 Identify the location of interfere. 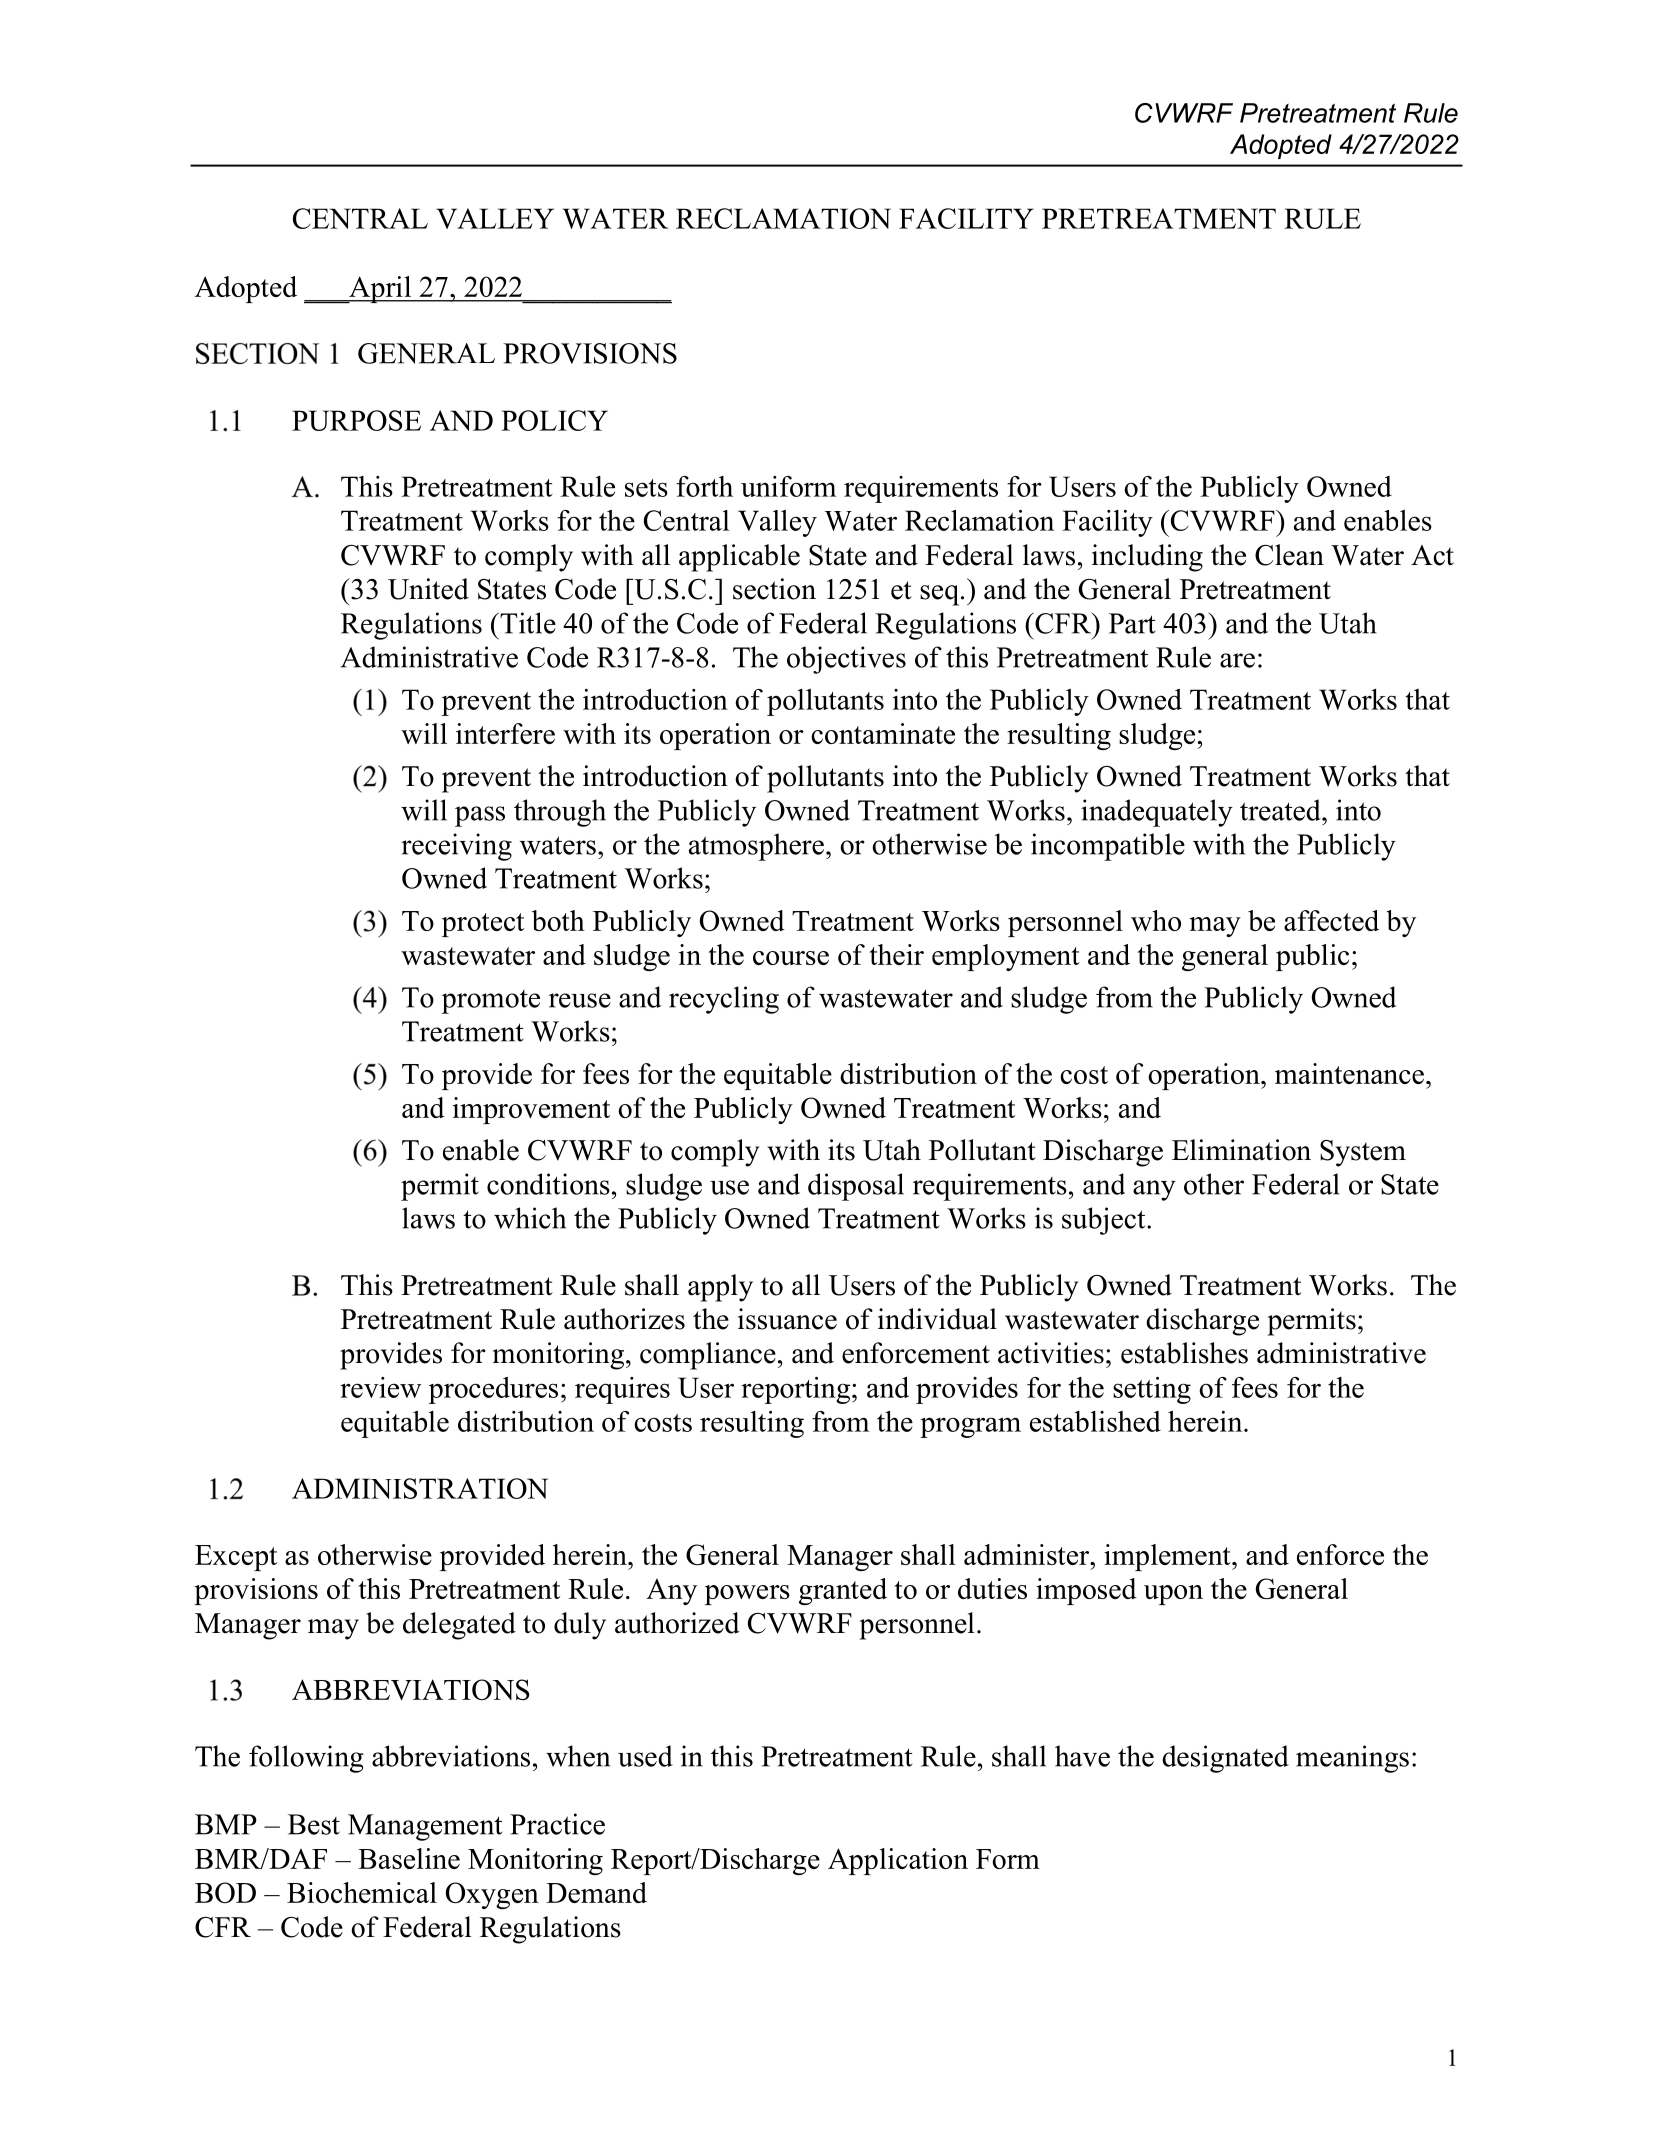
(505, 733).
